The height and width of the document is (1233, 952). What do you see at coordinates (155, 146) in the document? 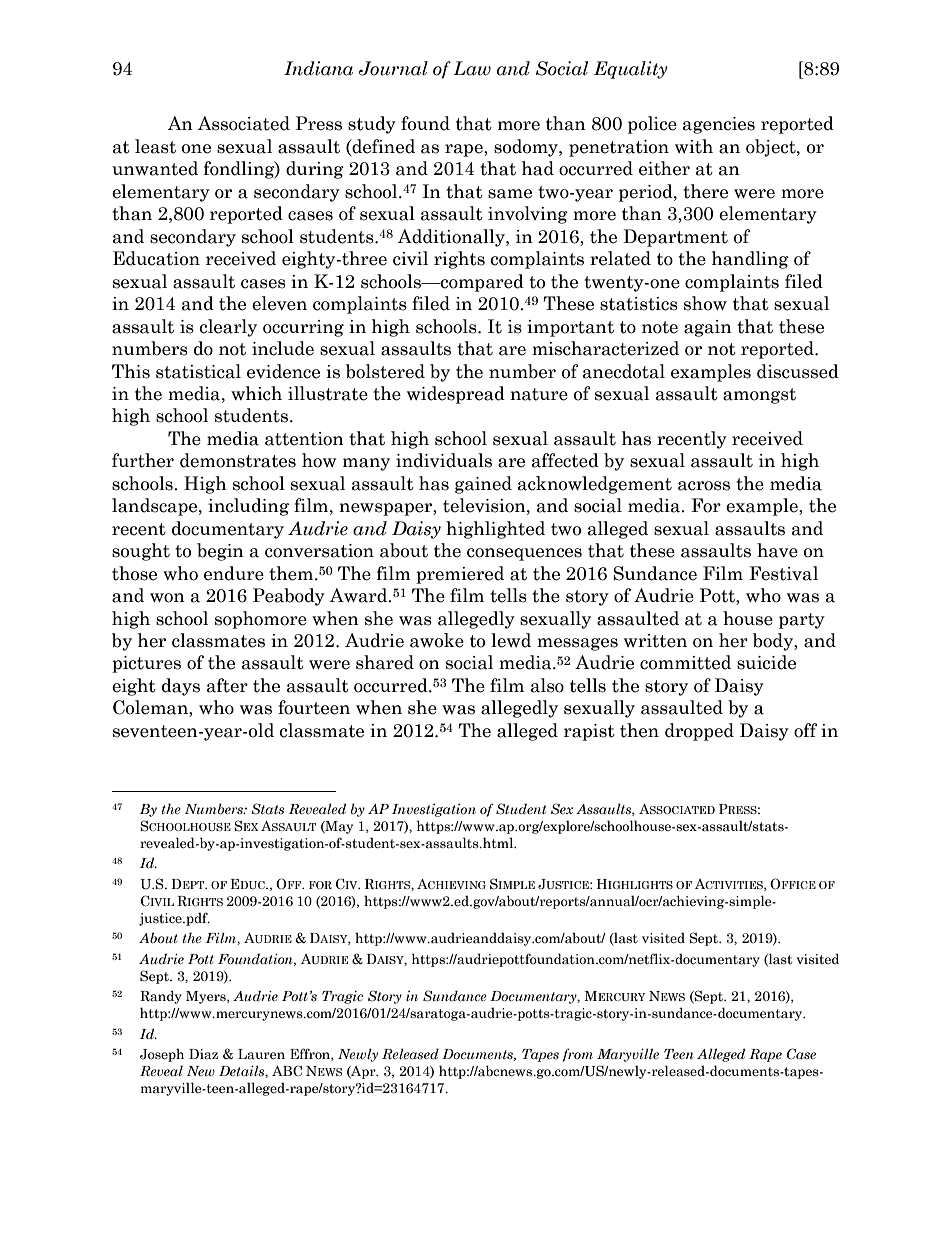
I see `least` at bounding box center [155, 146].
